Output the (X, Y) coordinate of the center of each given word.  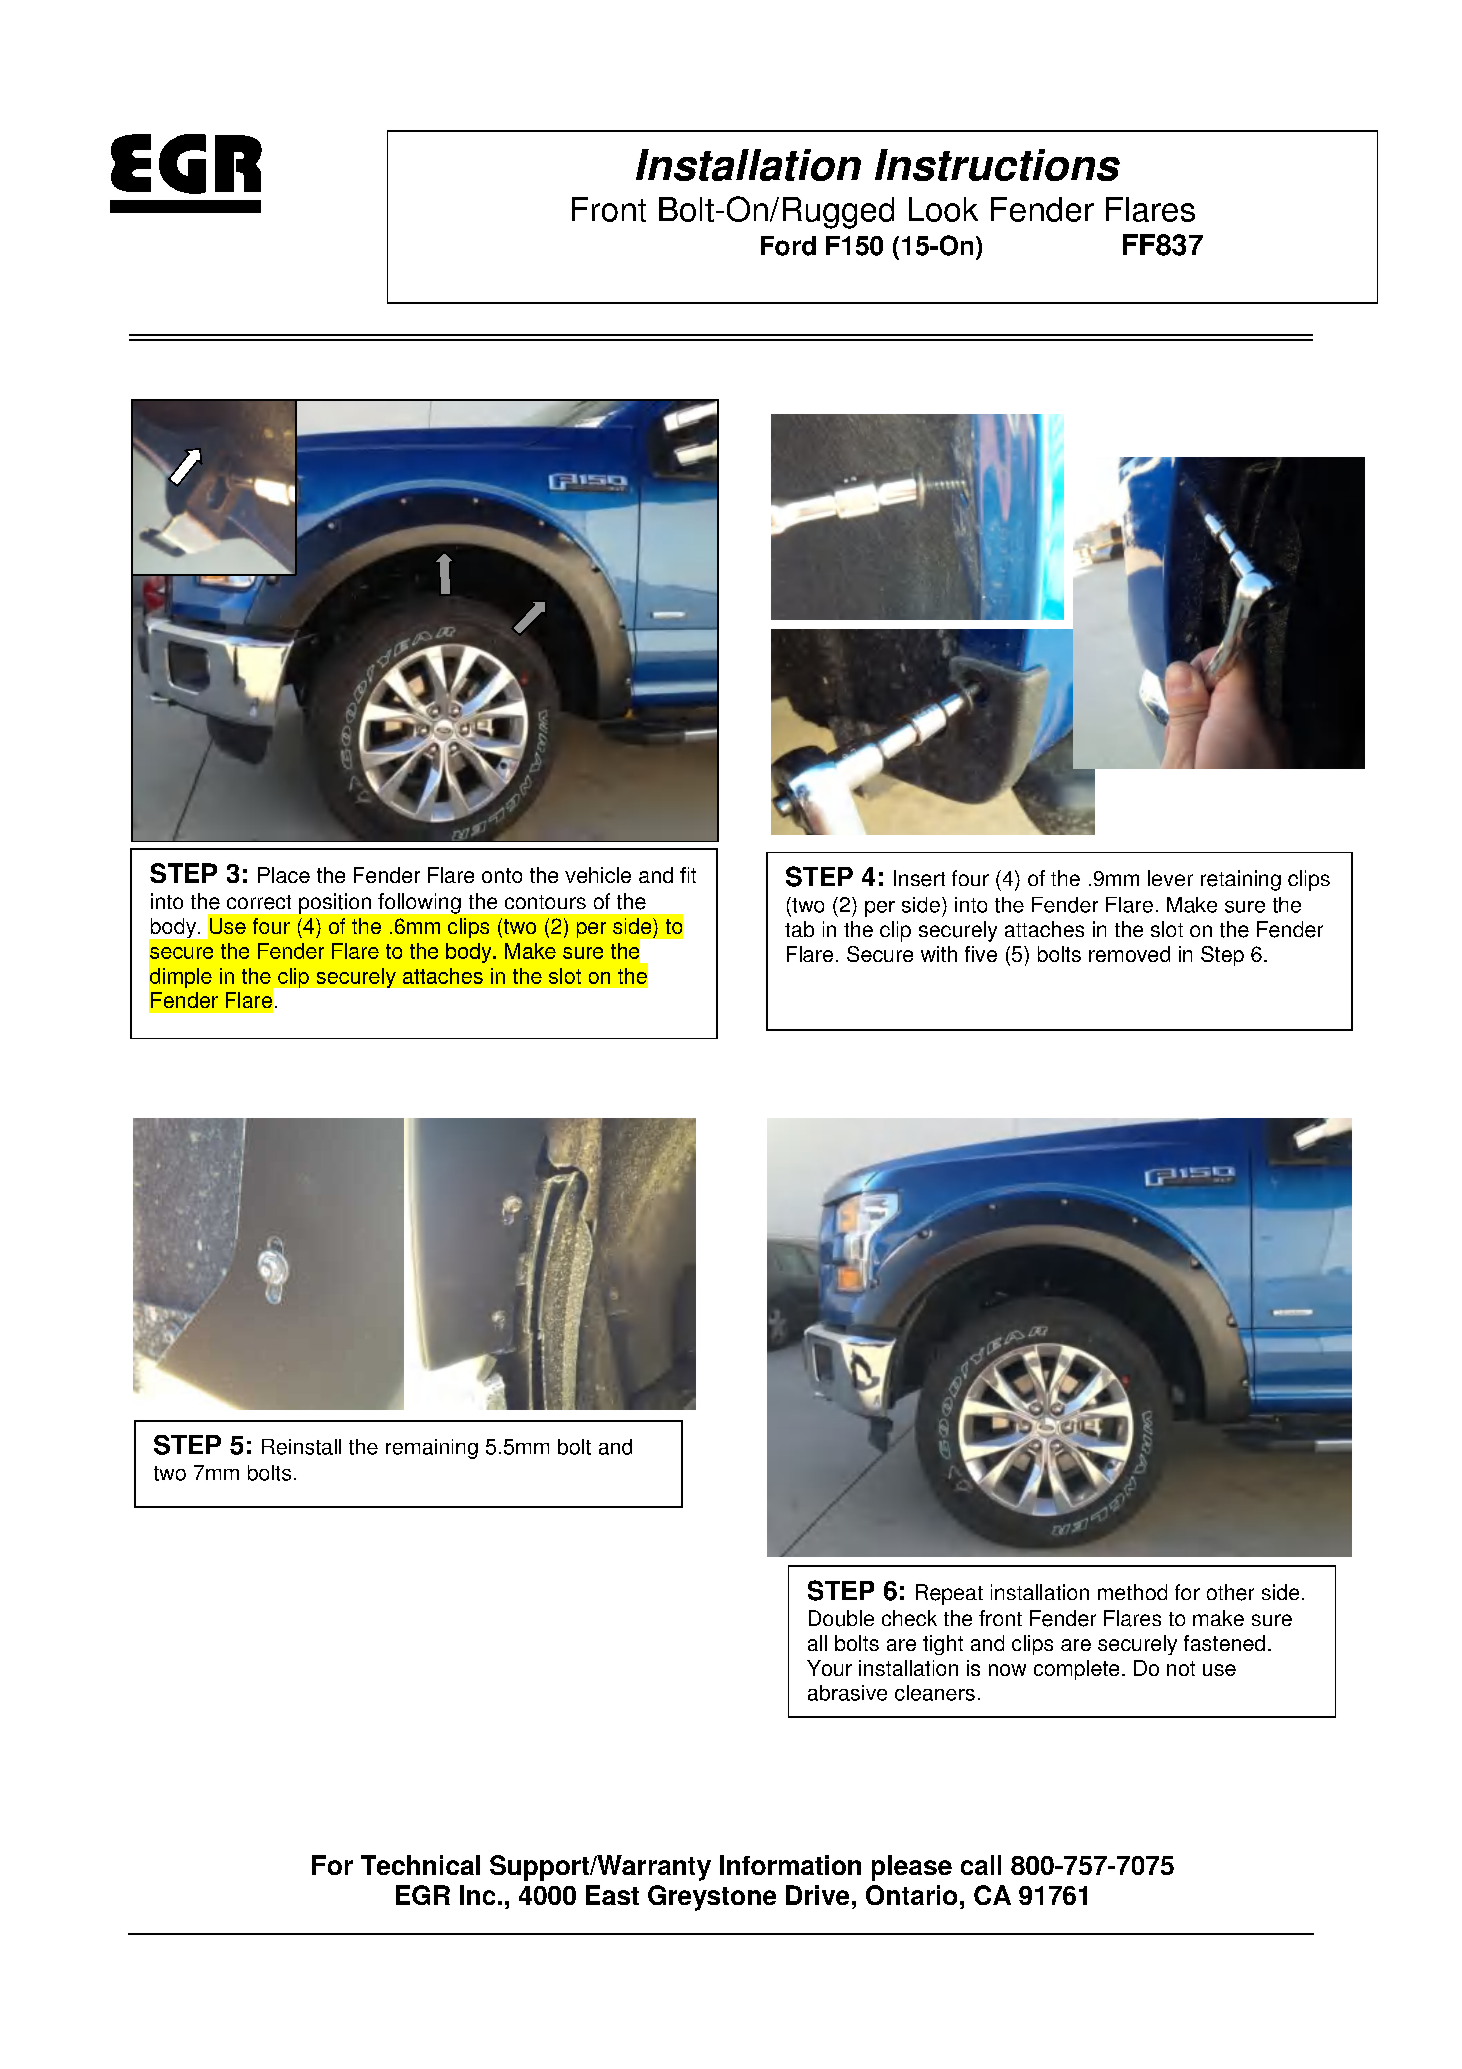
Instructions (997, 165)
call (981, 1865)
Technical (420, 1865)
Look (943, 209)
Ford (788, 246)
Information (790, 1865)
